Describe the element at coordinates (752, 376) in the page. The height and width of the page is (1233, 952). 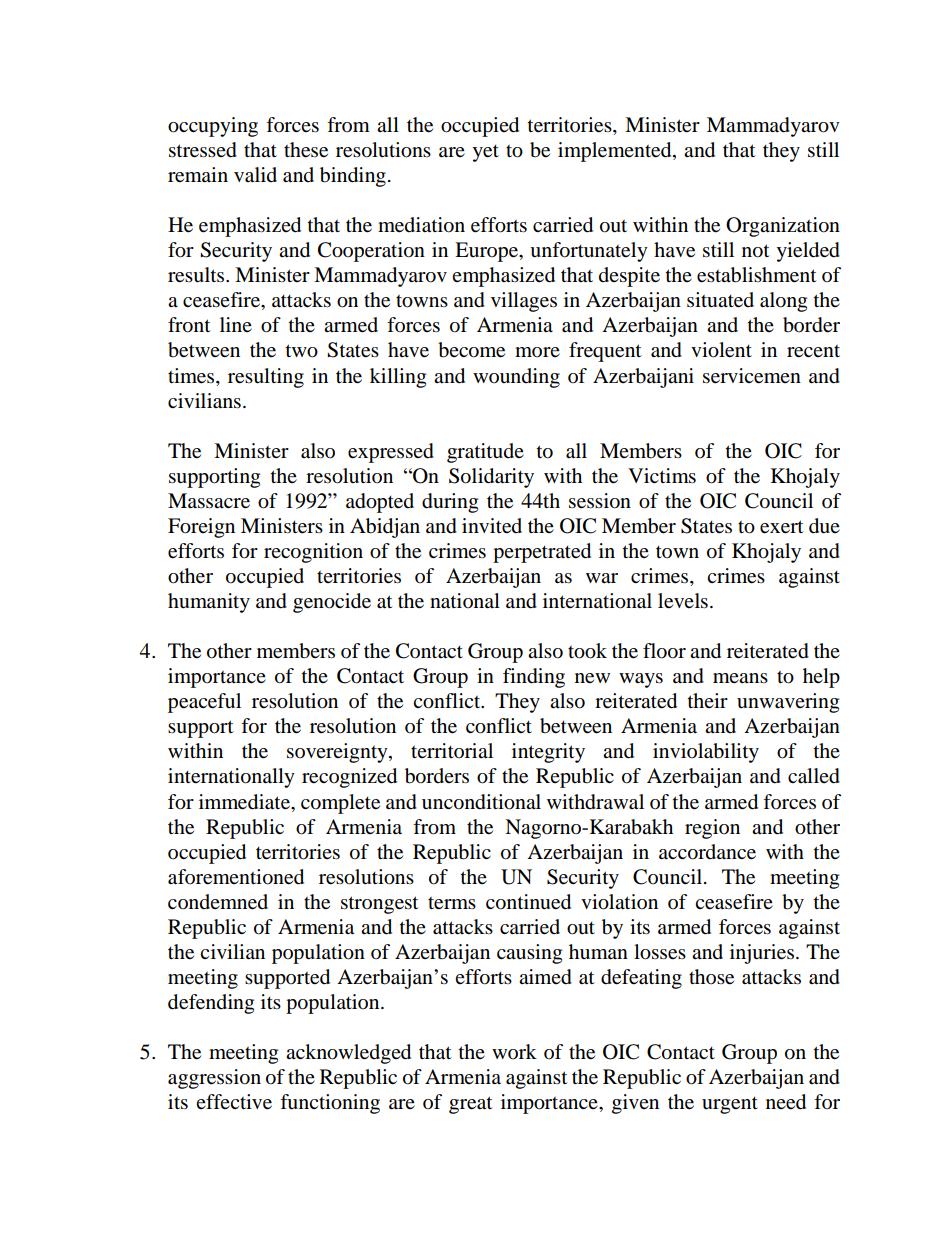
I see `servicemen` at that location.
